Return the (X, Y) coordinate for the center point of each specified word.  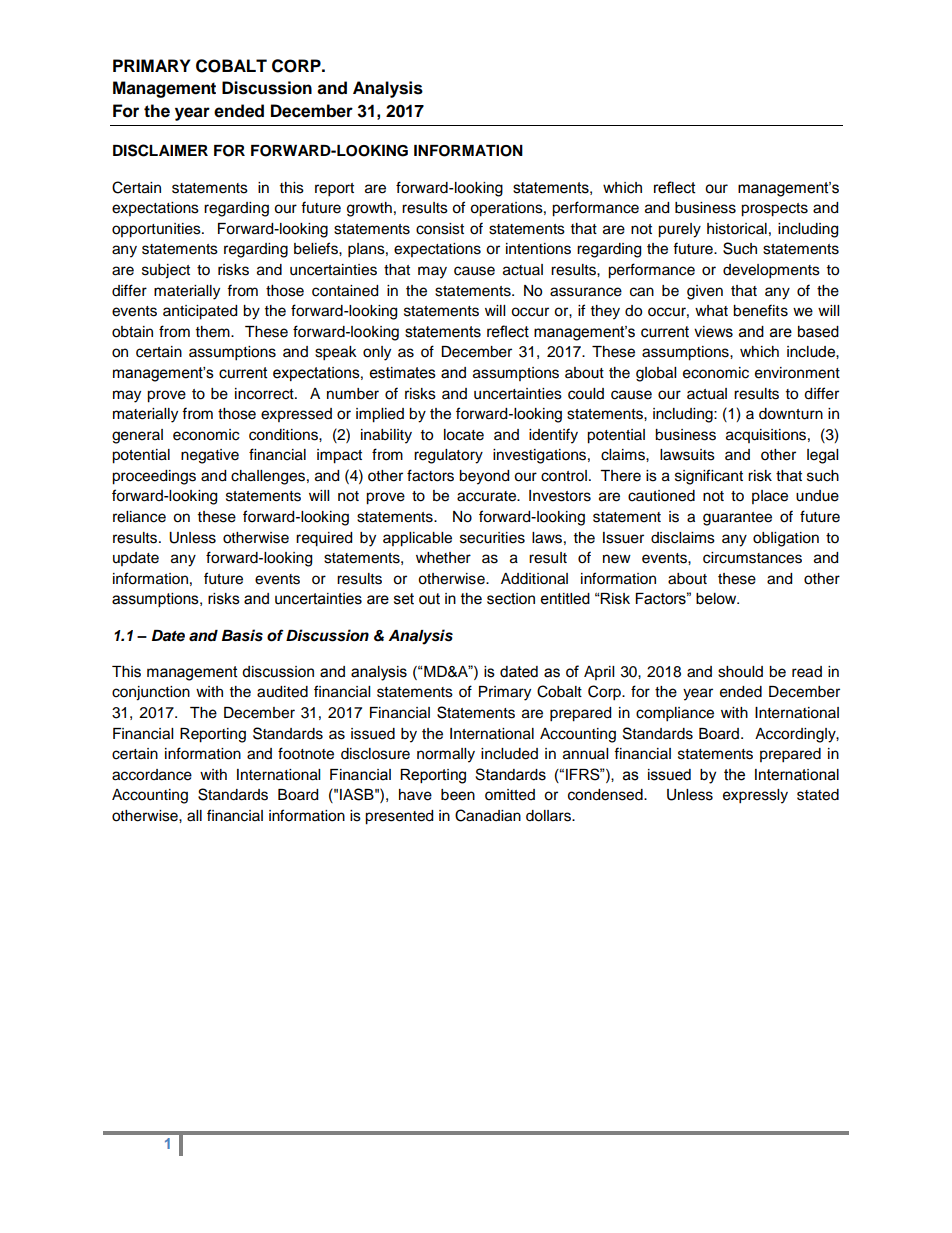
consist (440, 229)
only (377, 353)
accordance (152, 775)
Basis (242, 635)
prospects (774, 210)
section (511, 599)
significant (709, 477)
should (740, 672)
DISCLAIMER (160, 150)
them (214, 332)
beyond (484, 477)
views (713, 332)
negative (210, 456)
